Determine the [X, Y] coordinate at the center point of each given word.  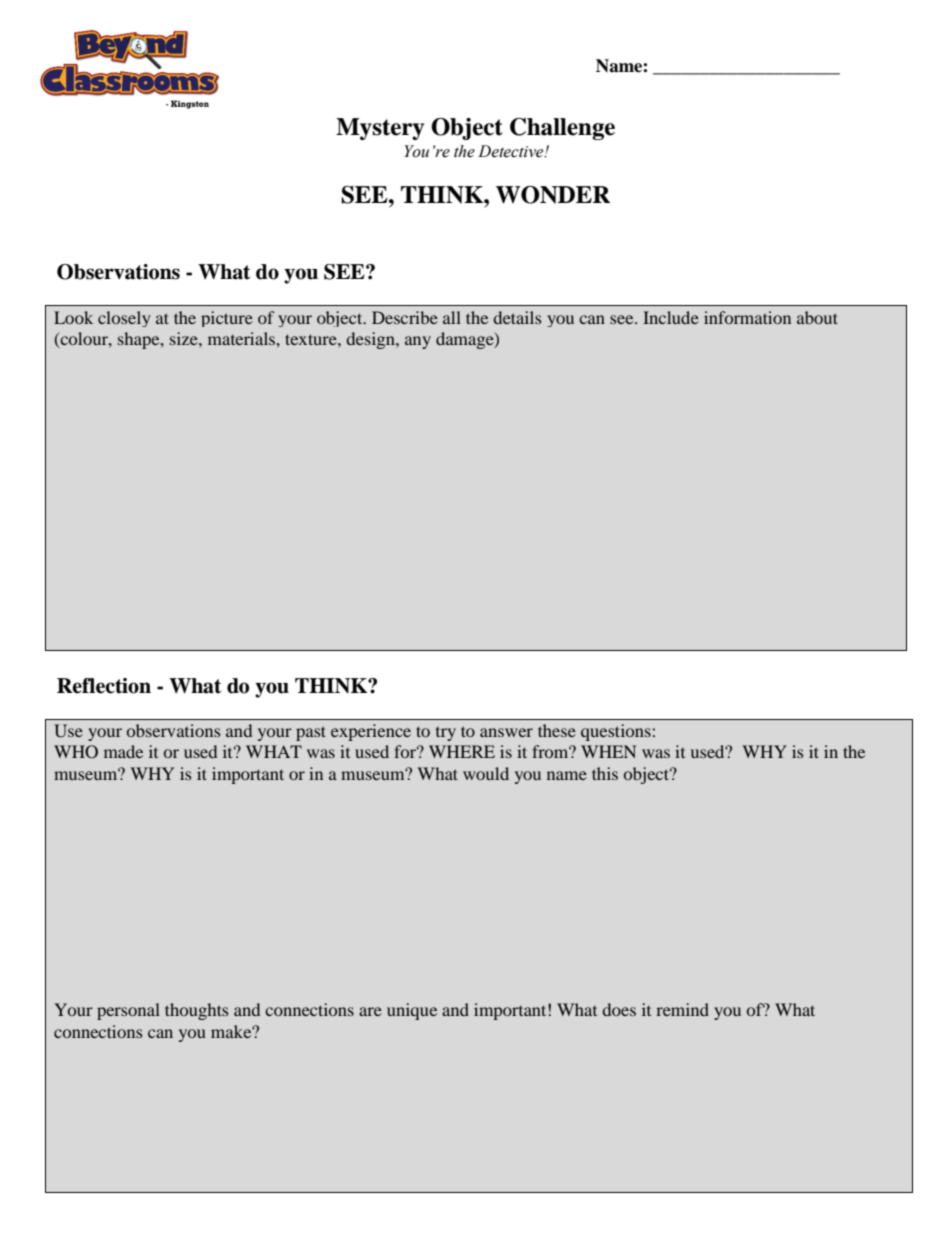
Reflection [104, 686]
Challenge [562, 129]
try [446, 734]
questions [616, 732]
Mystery [380, 129]
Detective [512, 151]
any [418, 342]
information [747, 317]
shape [140, 340]
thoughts [197, 1011]
